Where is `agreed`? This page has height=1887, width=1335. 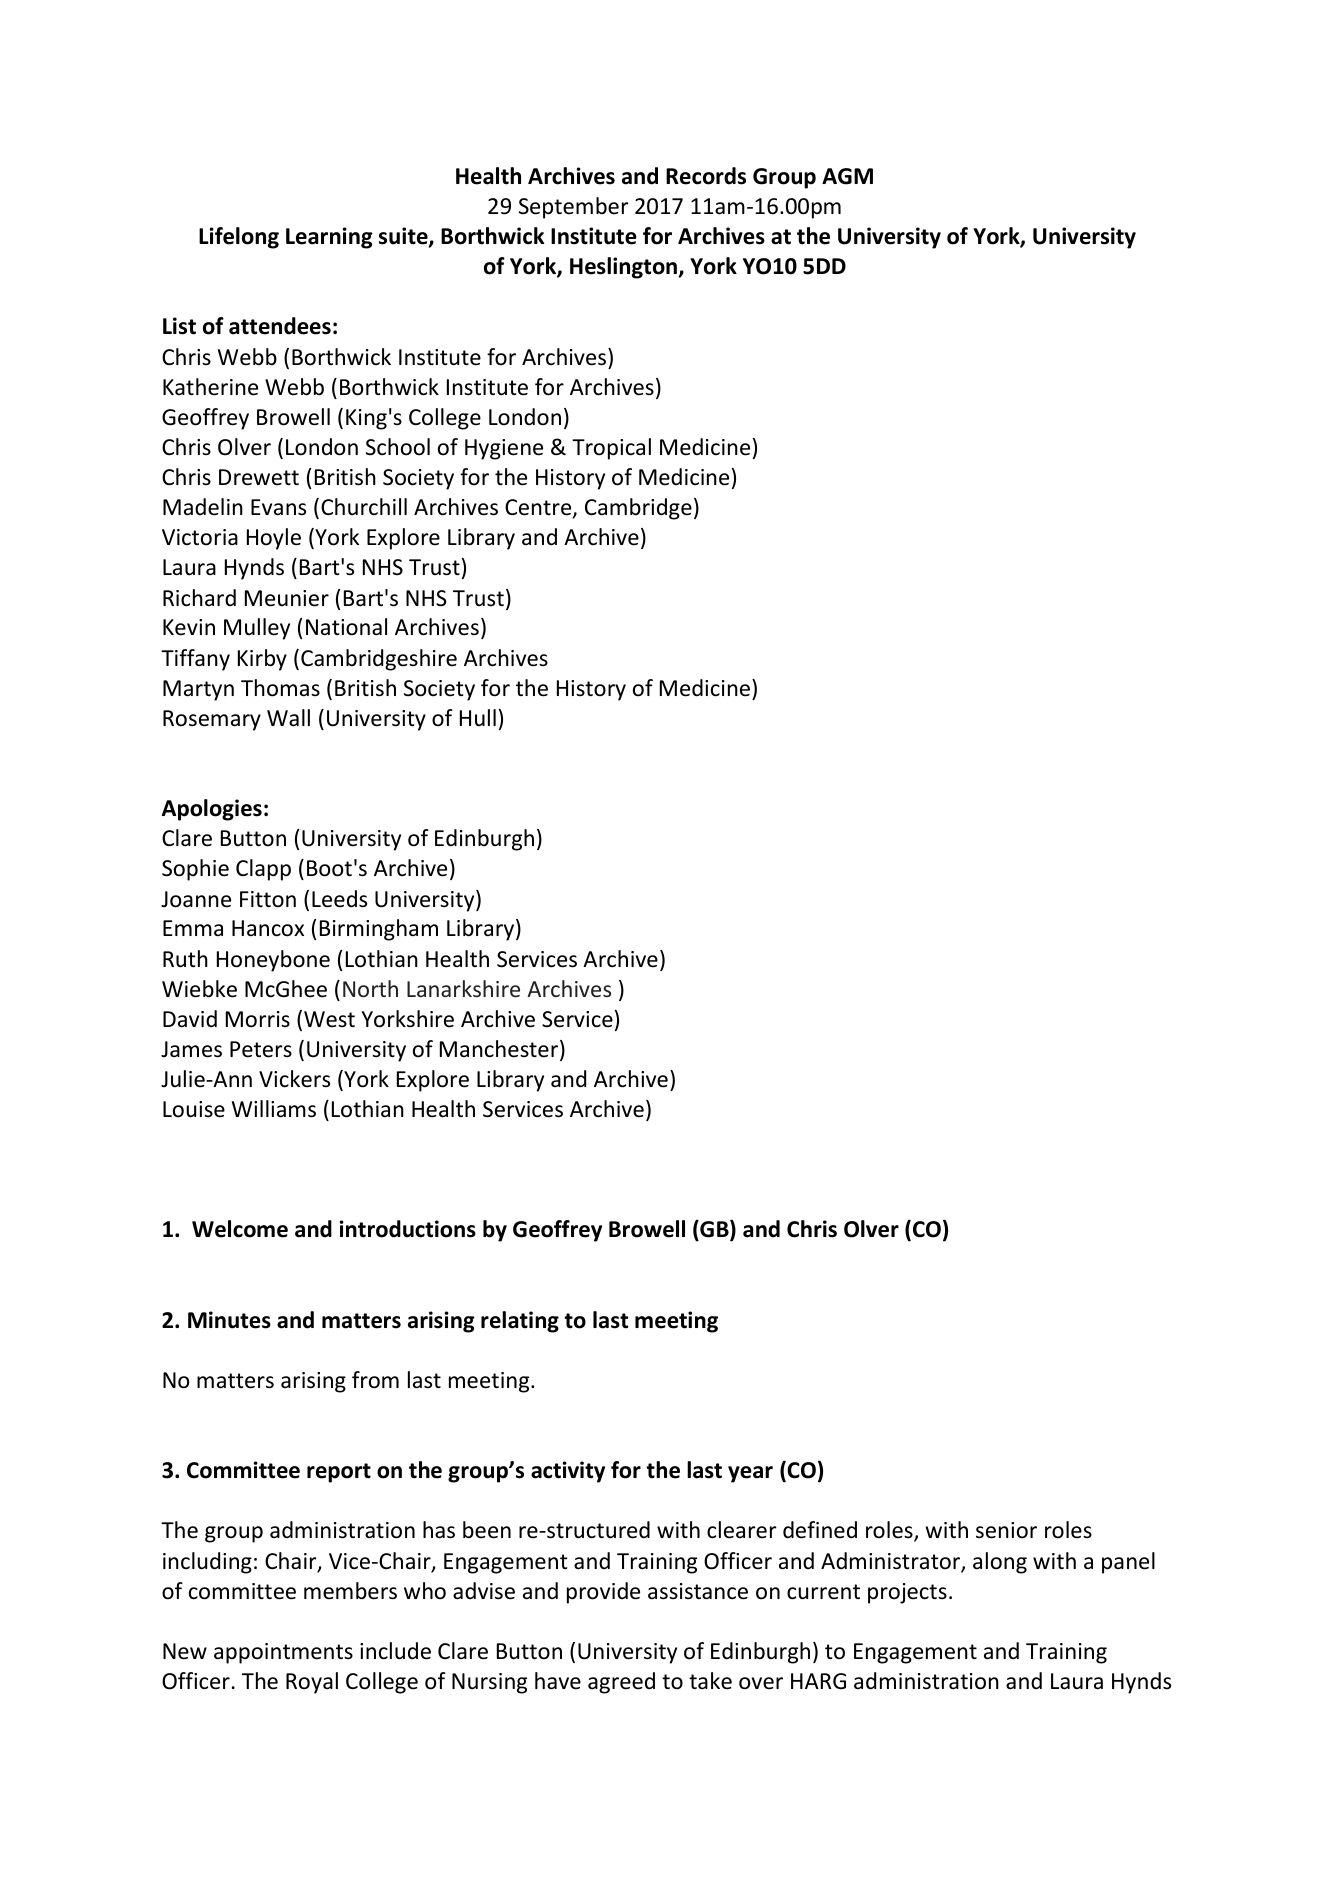 agreed is located at coordinates (621, 1683).
